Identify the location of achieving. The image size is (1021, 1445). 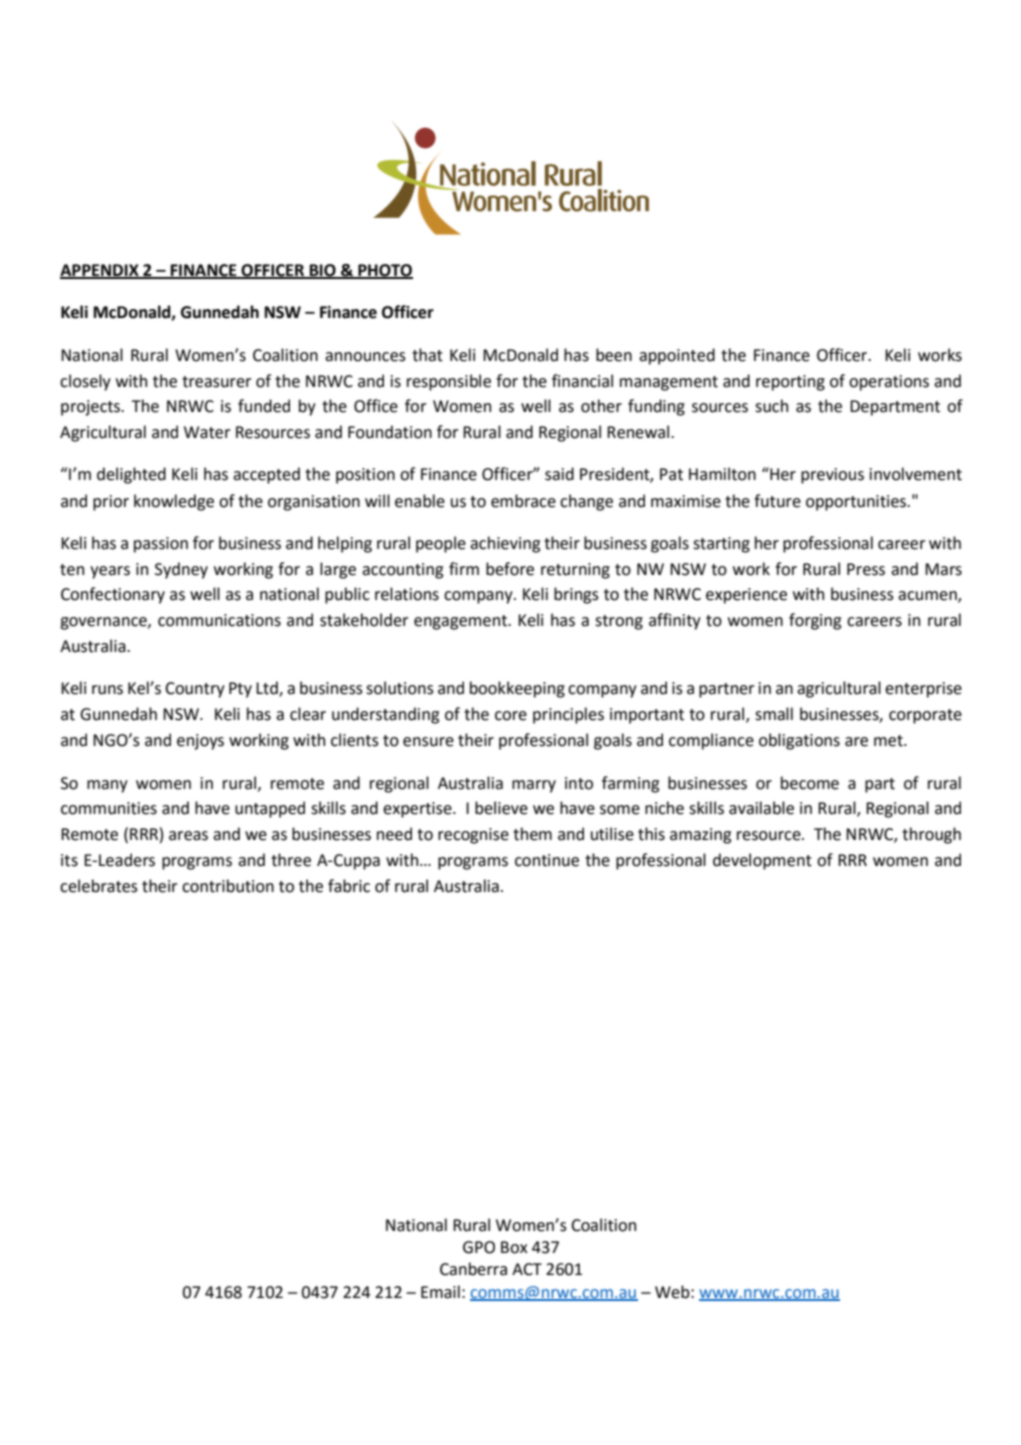
(505, 544).
